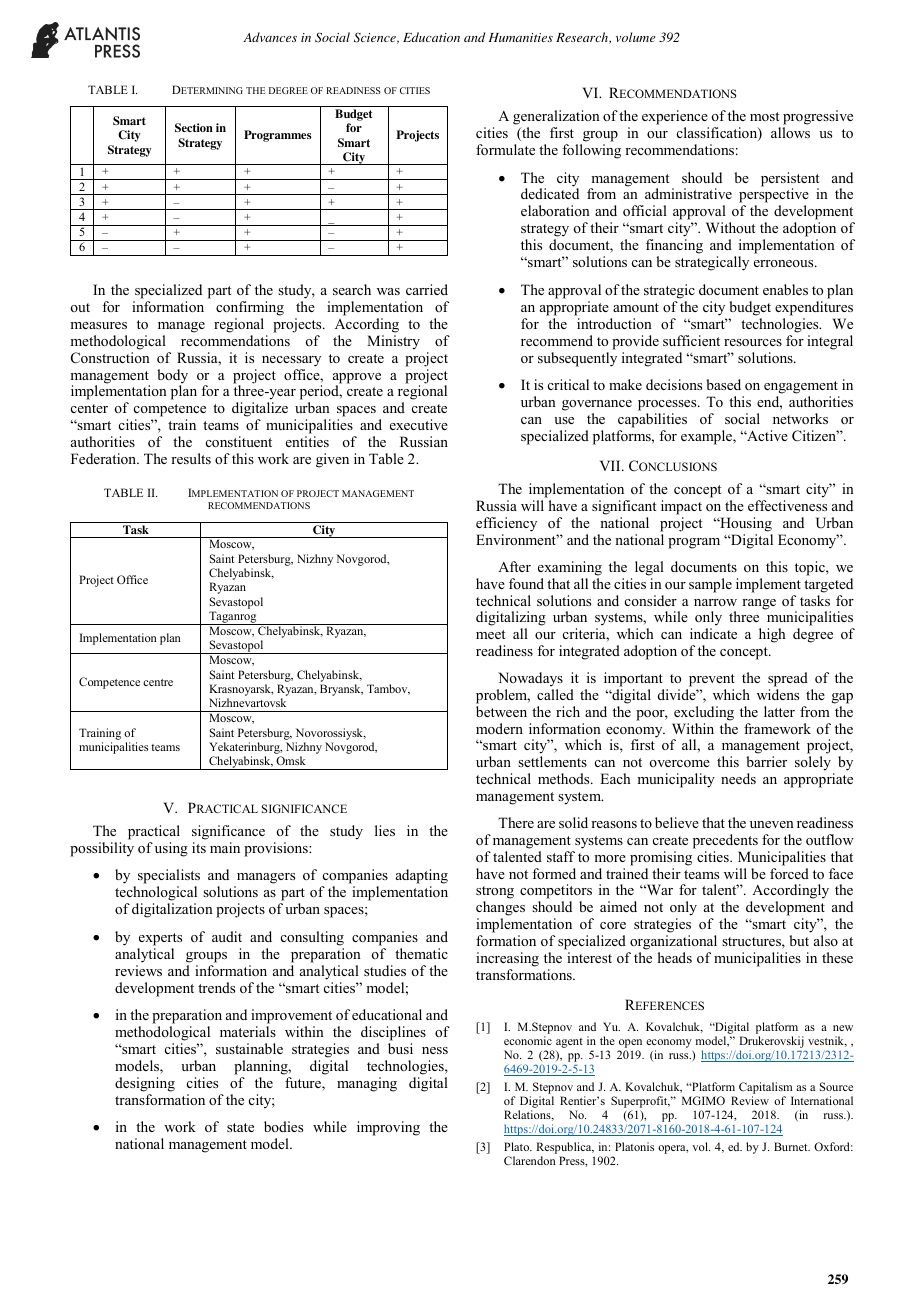 The image size is (924, 1308). I want to click on results, so click(191, 458).
